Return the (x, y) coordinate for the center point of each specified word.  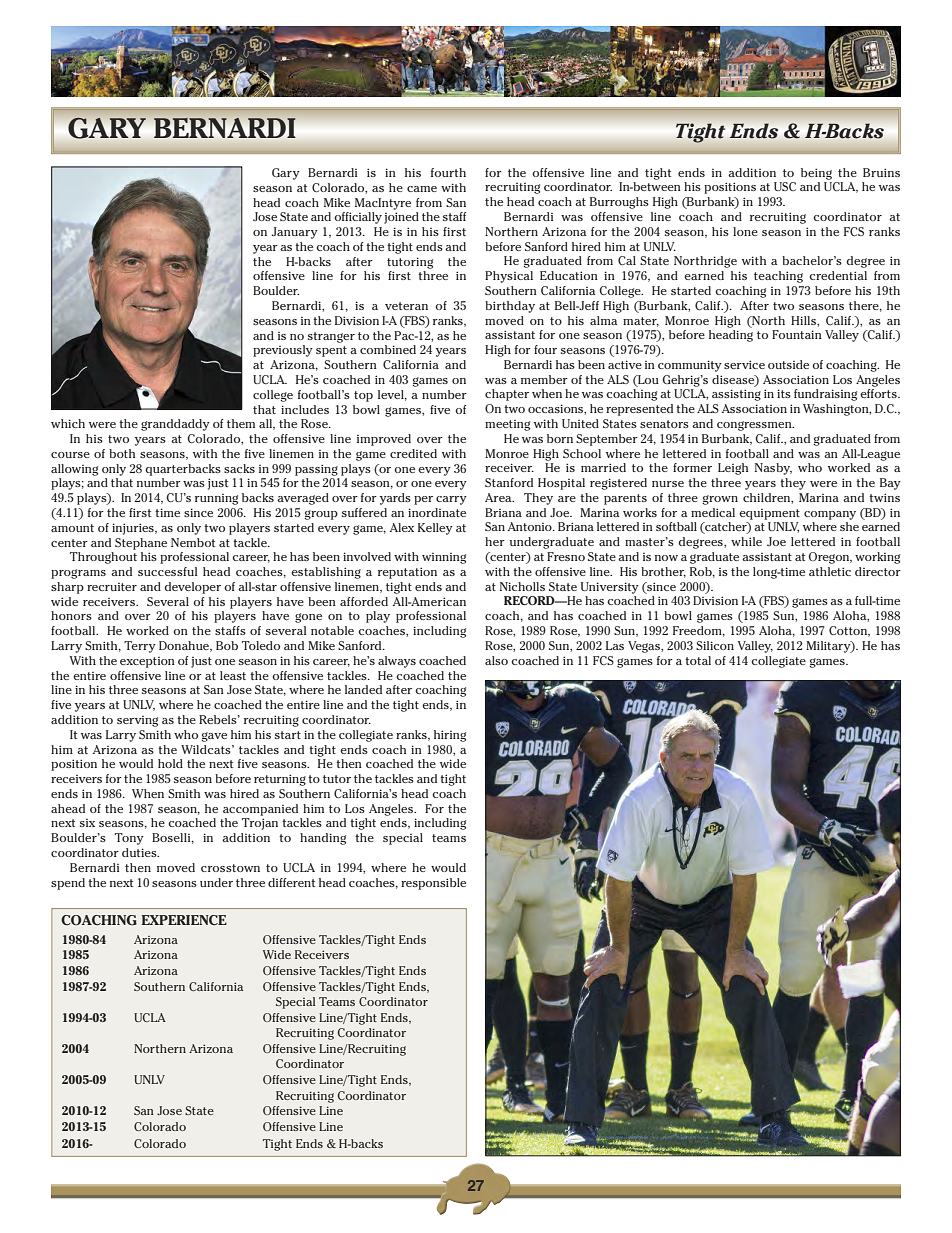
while (746, 541)
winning (444, 558)
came (422, 189)
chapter (507, 395)
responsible (433, 884)
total (698, 660)
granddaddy (175, 425)
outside (788, 364)
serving (137, 721)
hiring (450, 736)
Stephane (141, 544)
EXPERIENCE (184, 920)
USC (785, 186)
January (295, 233)
